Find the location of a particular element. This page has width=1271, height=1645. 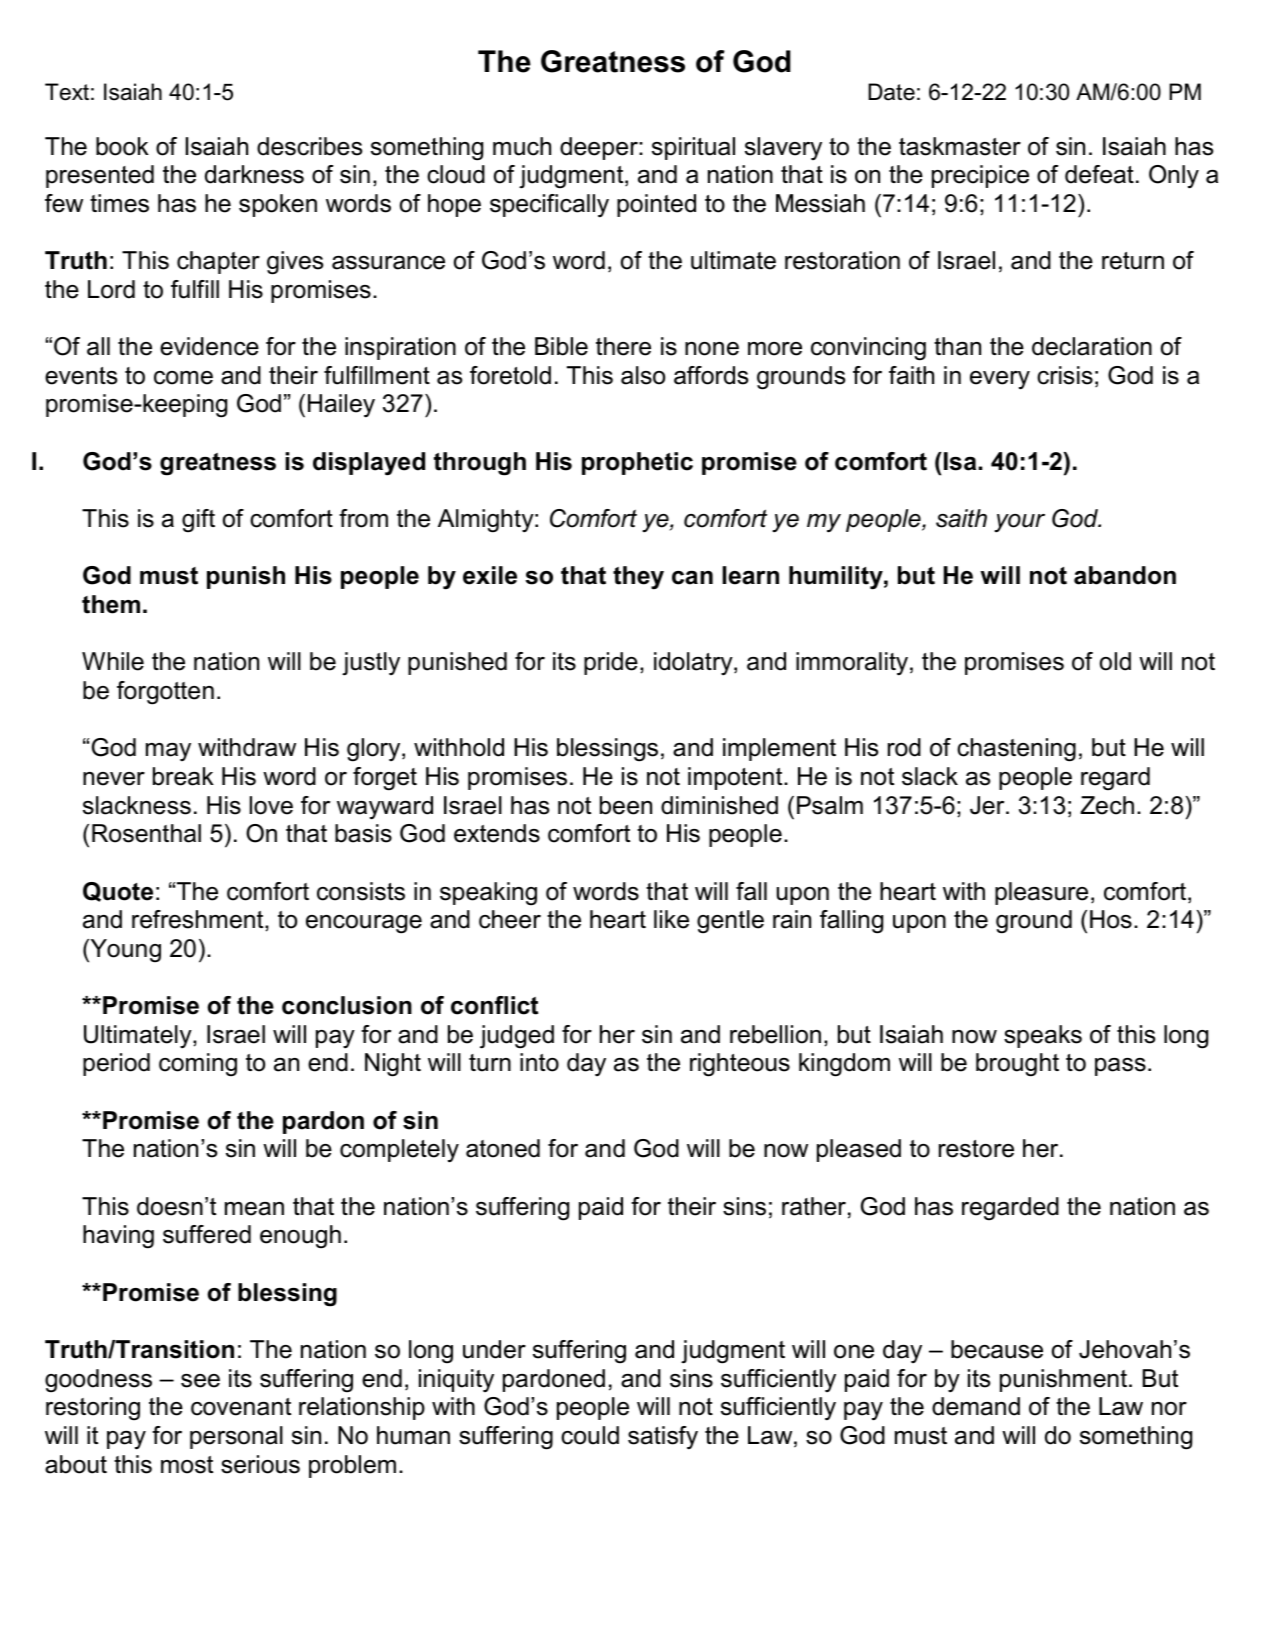

demand is located at coordinates (976, 1406).
